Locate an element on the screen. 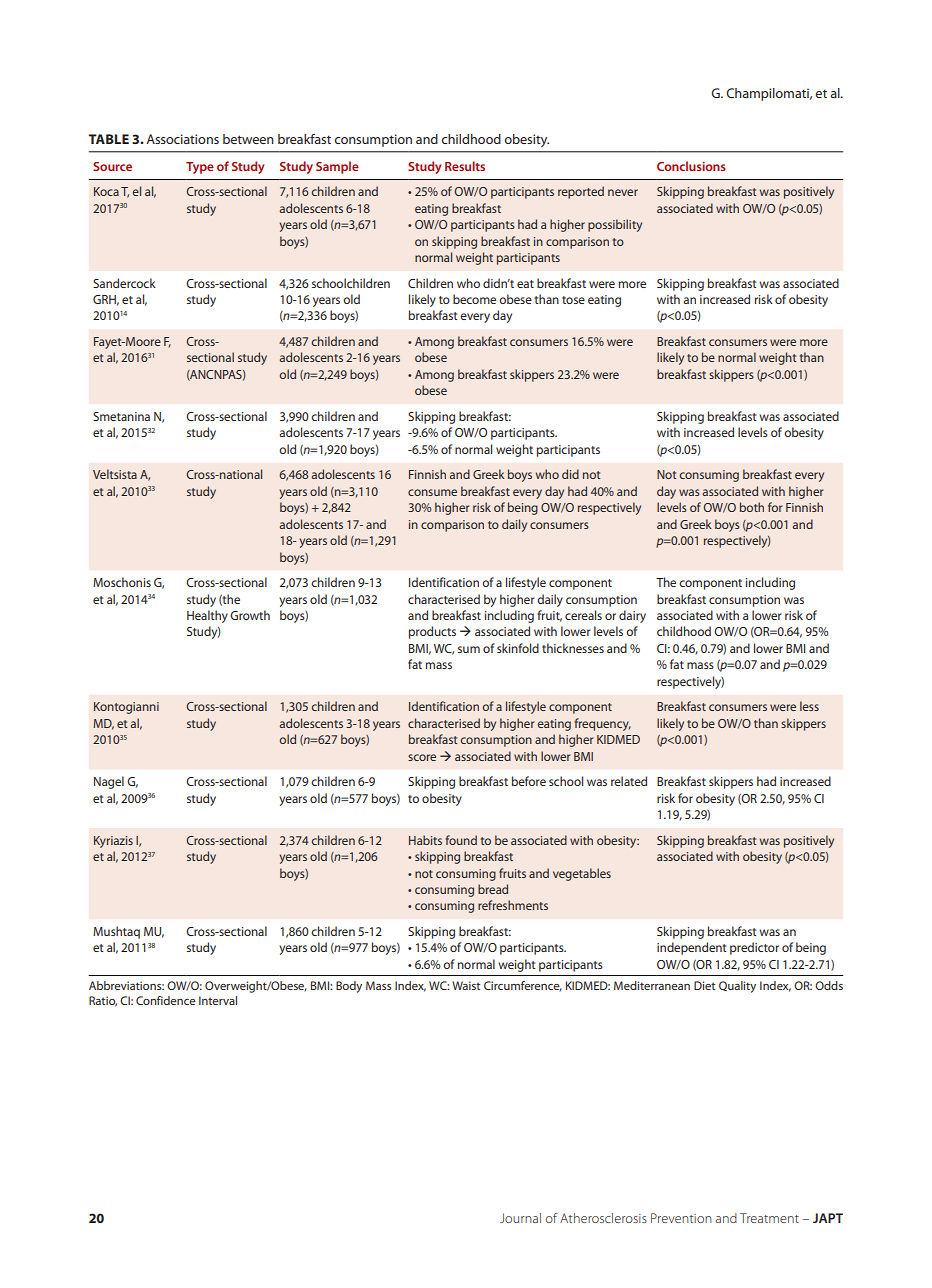 This screenshot has height=1288, width=932. Results is located at coordinates (465, 166).
